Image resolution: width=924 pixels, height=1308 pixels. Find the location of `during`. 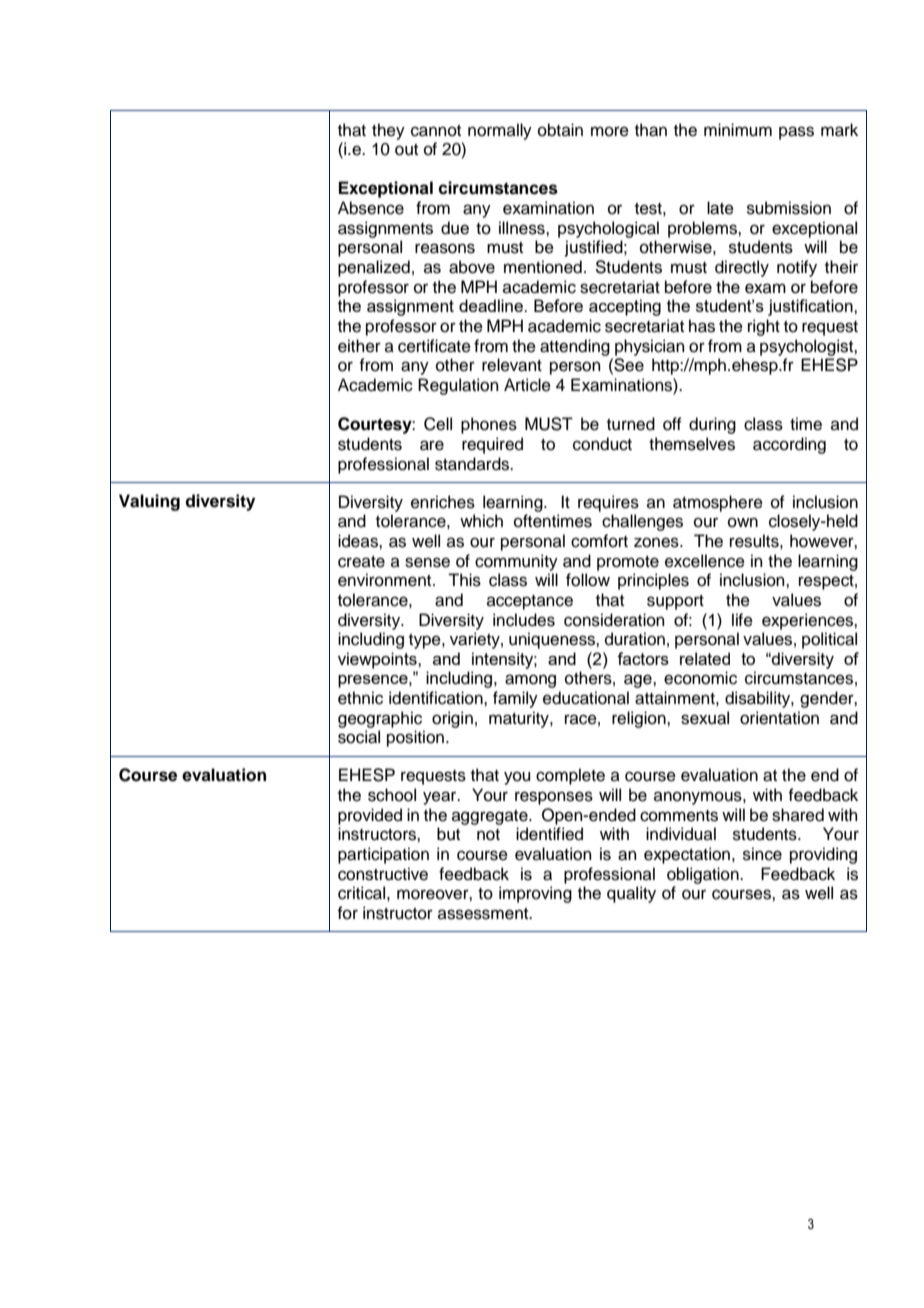

during is located at coordinates (712, 425).
